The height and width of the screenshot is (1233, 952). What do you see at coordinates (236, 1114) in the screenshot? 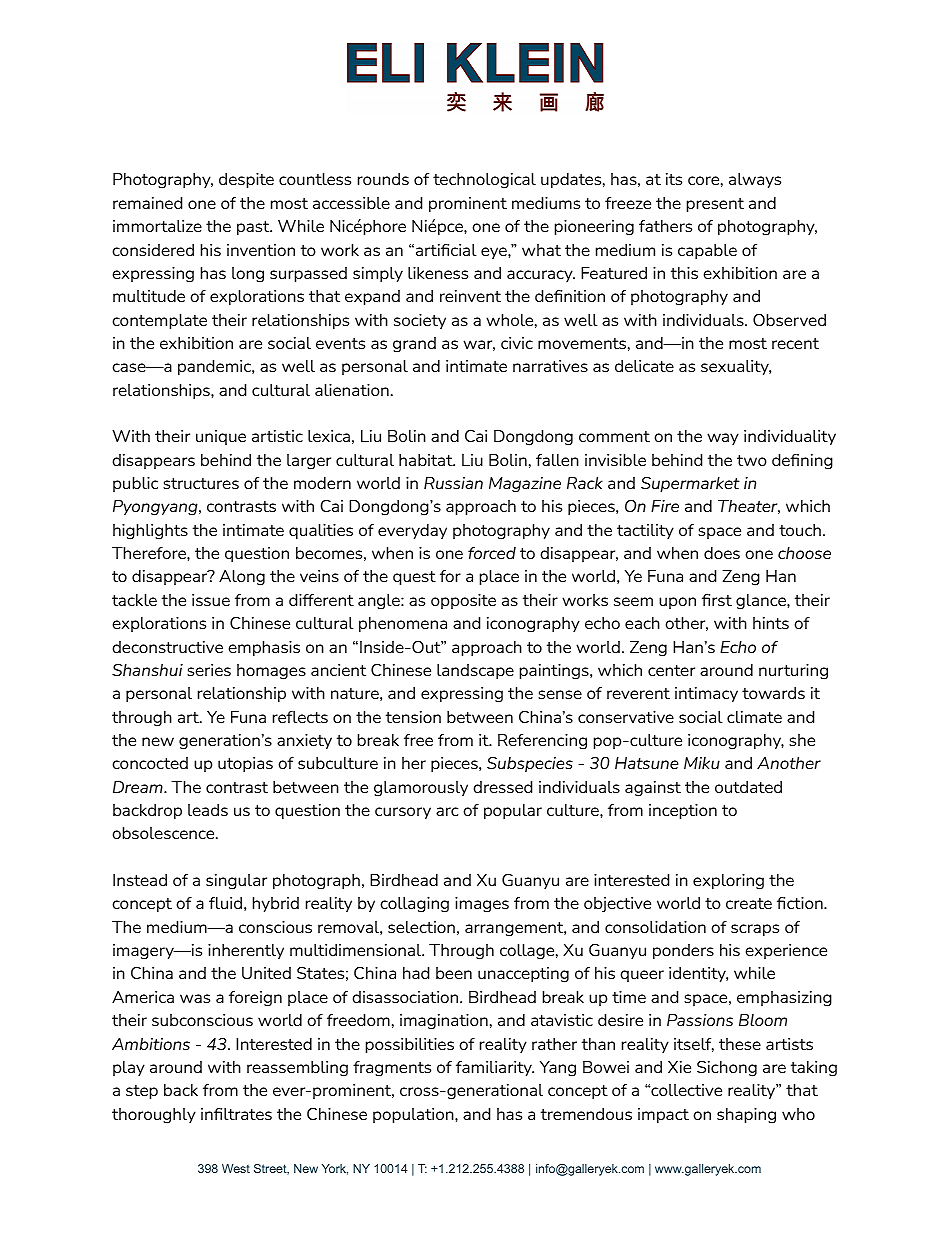
I see `infiltrates` at bounding box center [236, 1114].
